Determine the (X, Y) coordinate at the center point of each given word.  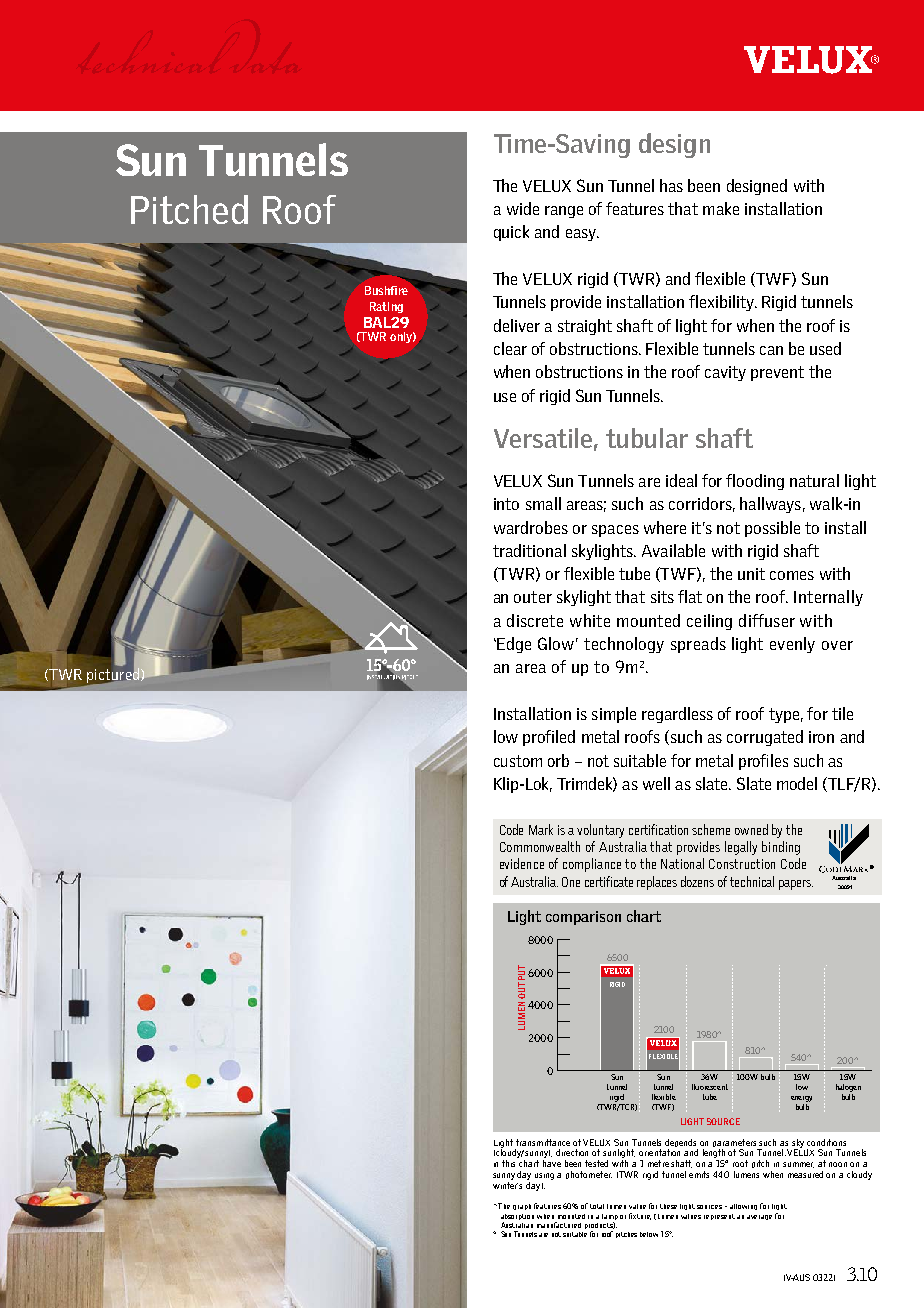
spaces (615, 531)
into (506, 504)
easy (582, 235)
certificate (609, 881)
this (508, 1163)
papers (796, 885)
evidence (522, 863)
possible (772, 529)
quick (511, 233)
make (721, 208)
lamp (610, 1217)
